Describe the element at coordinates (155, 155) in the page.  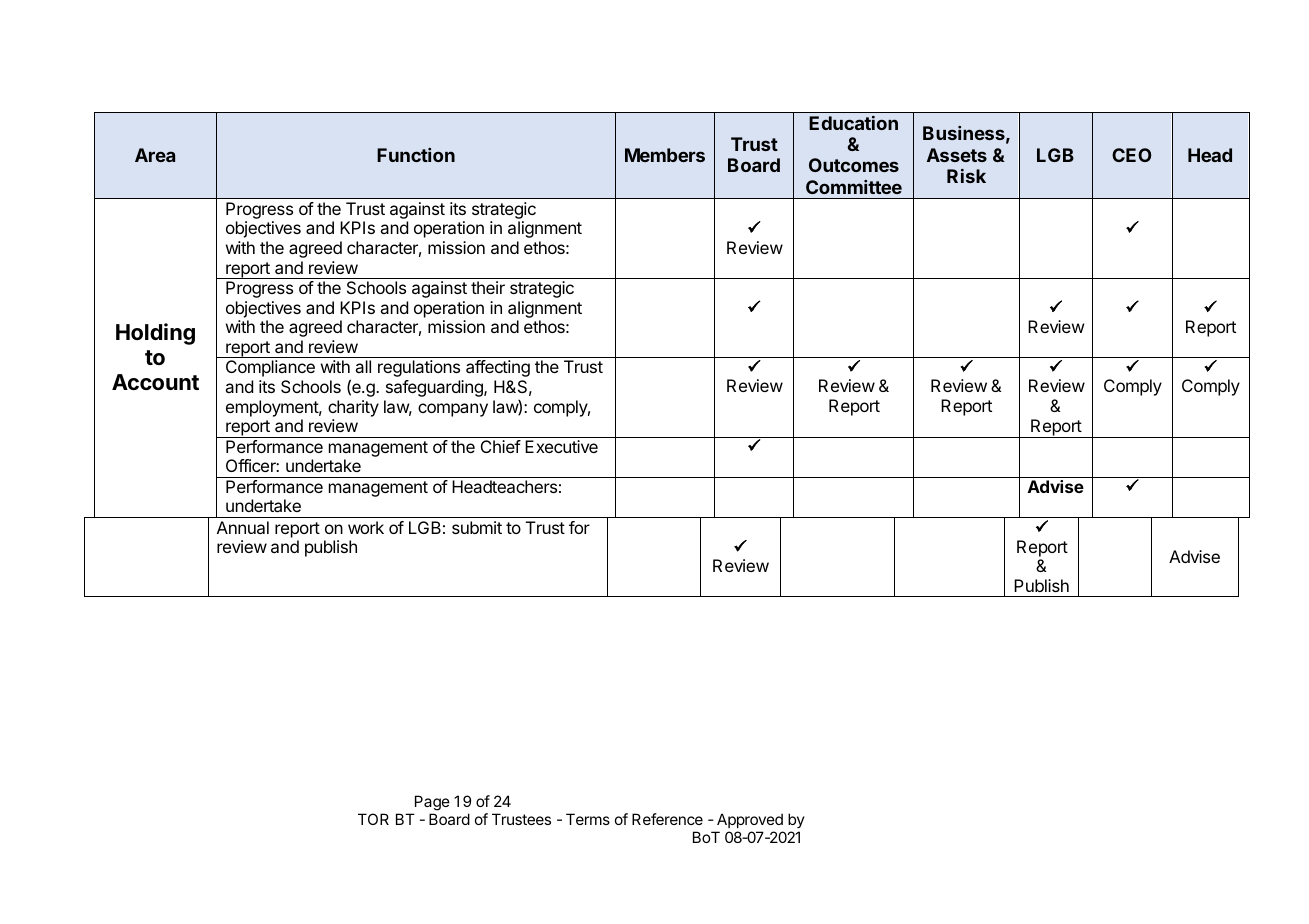
I see `Area` at that location.
